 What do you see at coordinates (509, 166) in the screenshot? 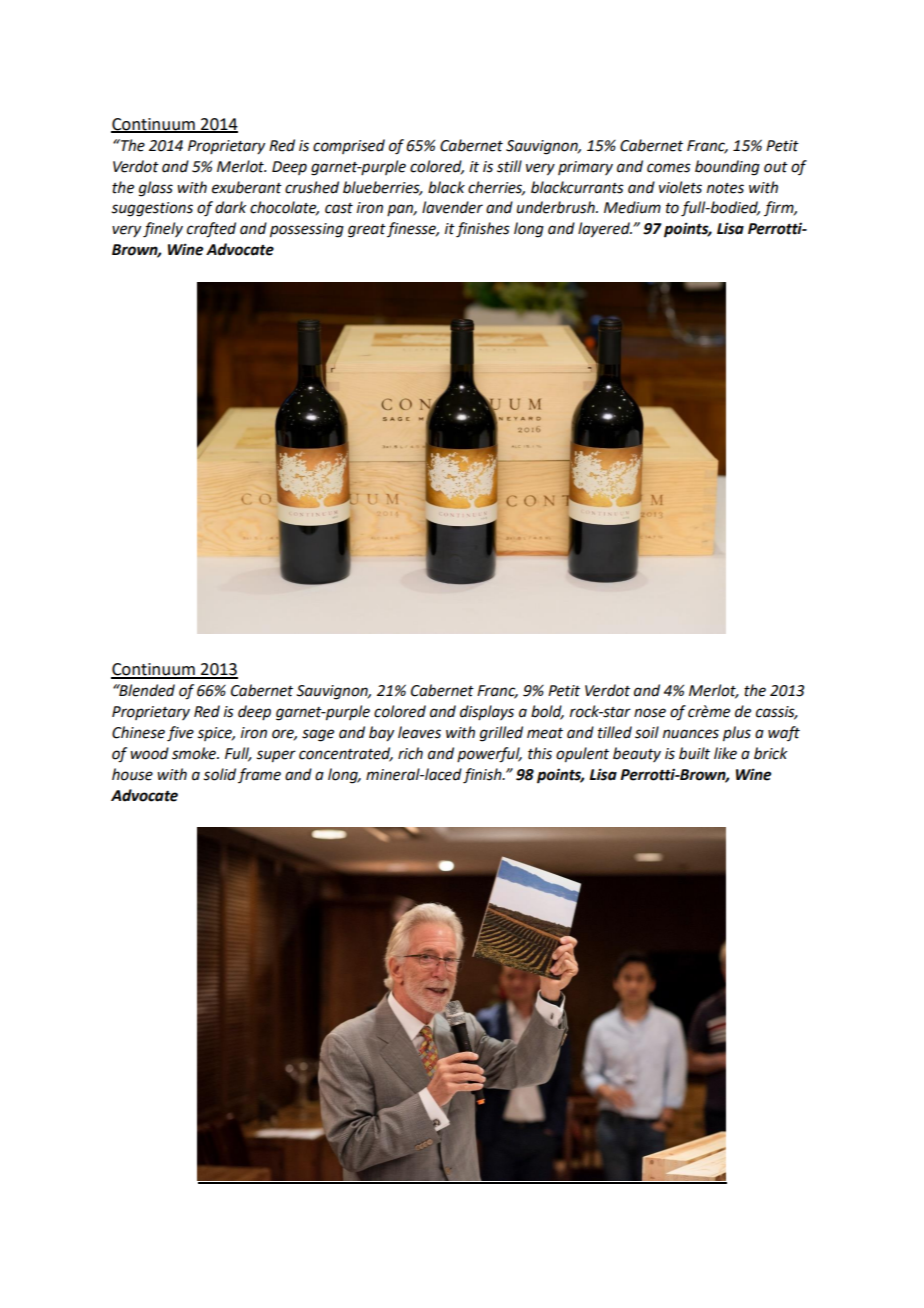
I see `still` at bounding box center [509, 166].
